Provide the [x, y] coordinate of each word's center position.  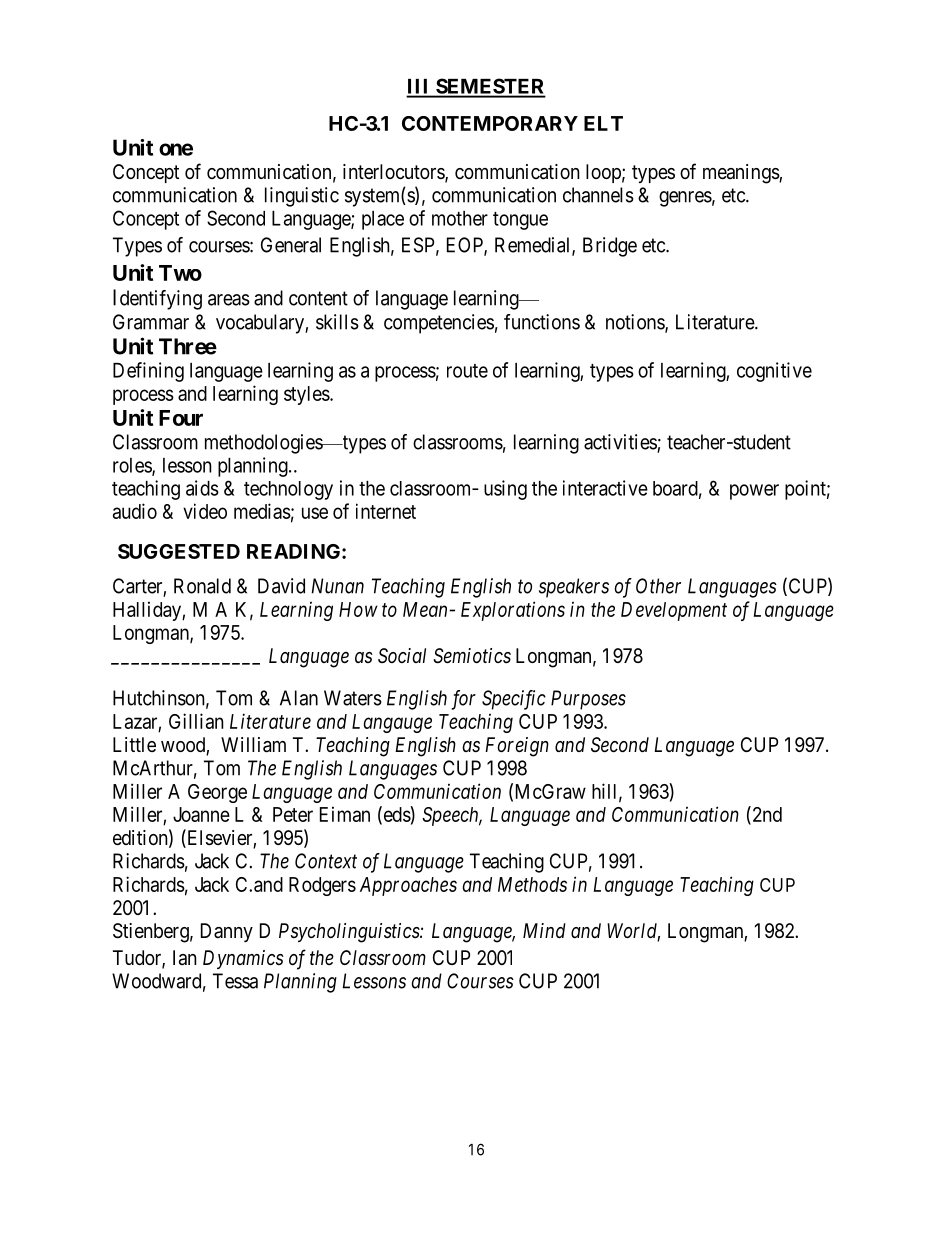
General [291, 245]
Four [181, 418]
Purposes [588, 700]
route [467, 371]
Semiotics [472, 656]
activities [621, 443]
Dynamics [243, 959]
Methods [532, 884]
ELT [603, 123]
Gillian [196, 721]
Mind [544, 930]
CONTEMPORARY [490, 123]
